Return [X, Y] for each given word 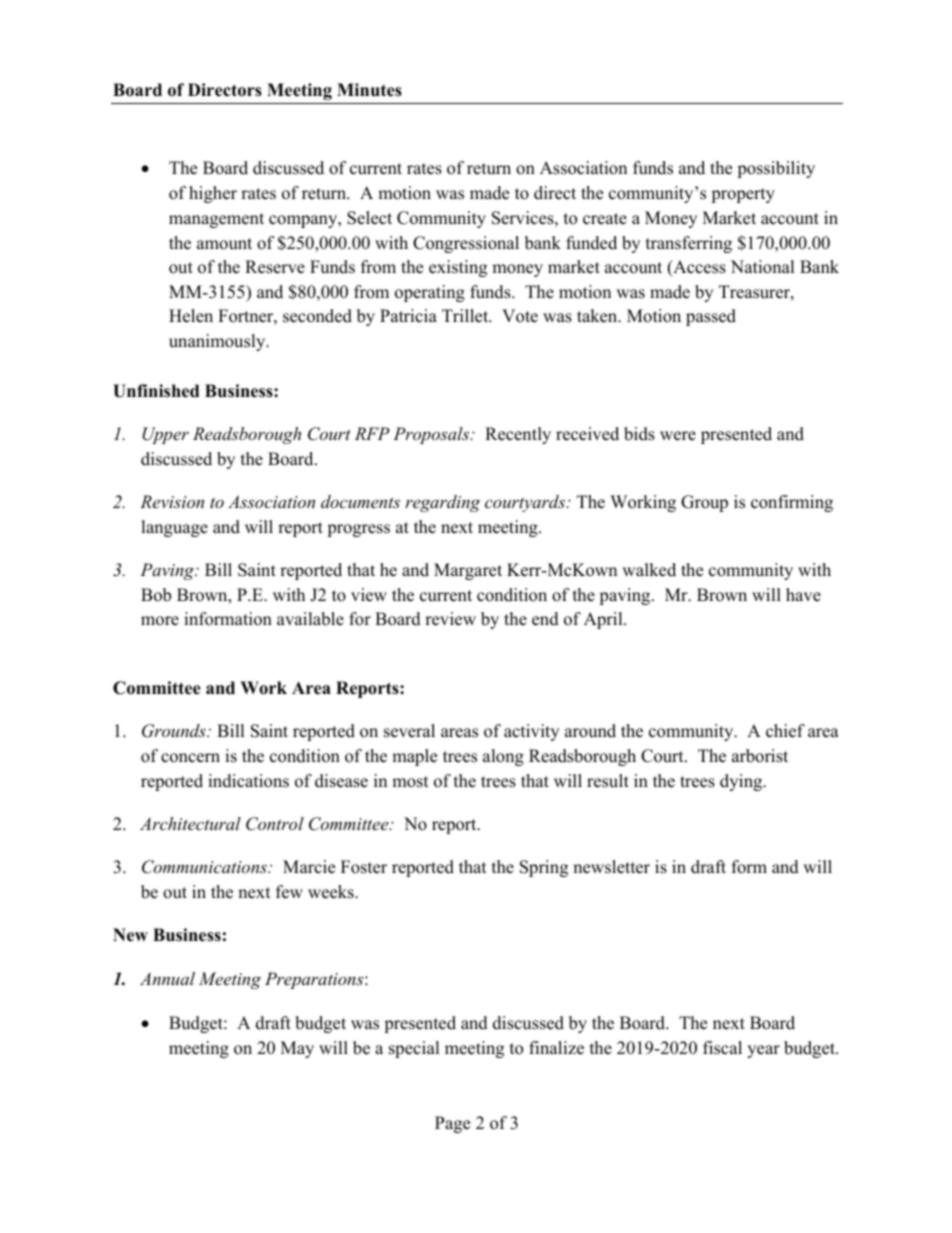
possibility [776, 169]
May [297, 1049]
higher [213, 194]
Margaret [468, 571]
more [160, 621]
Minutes [369, 90]
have [803, 595]
